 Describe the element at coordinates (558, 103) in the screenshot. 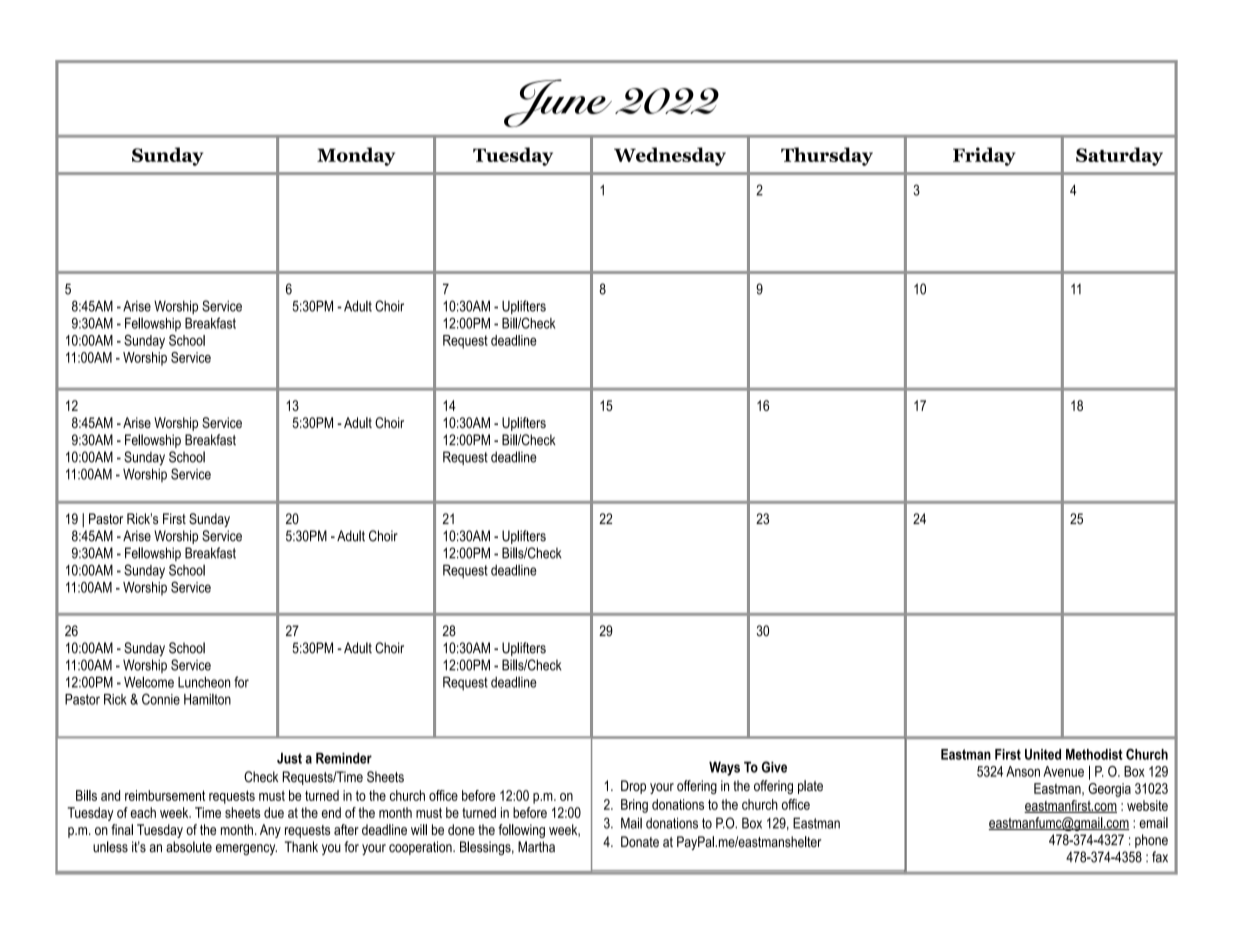

I see `June` at that location.
